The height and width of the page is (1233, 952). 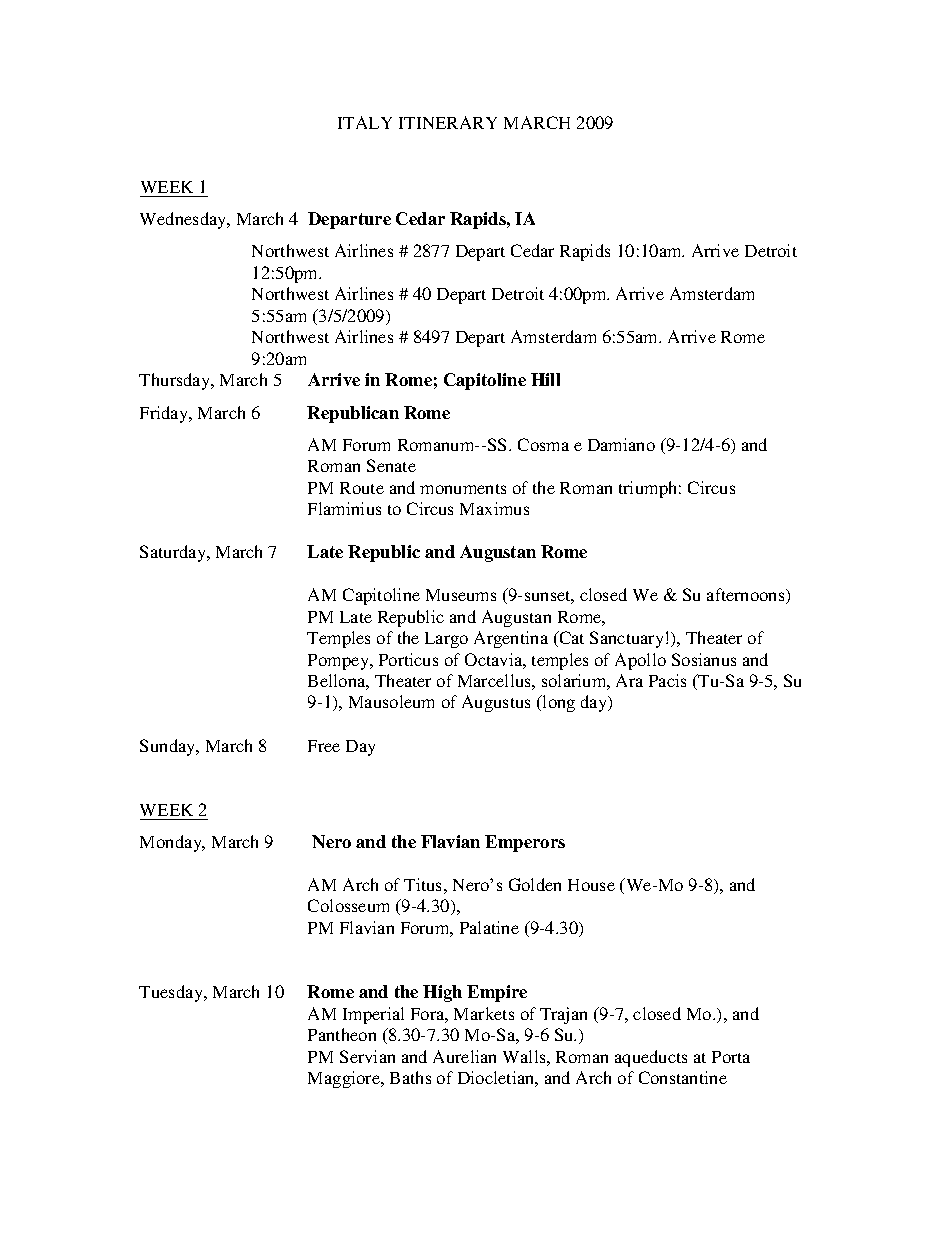 What do you see at coordinates (494, 508) in the page?
I see `Maximus` at bounding box center [494, 508].
